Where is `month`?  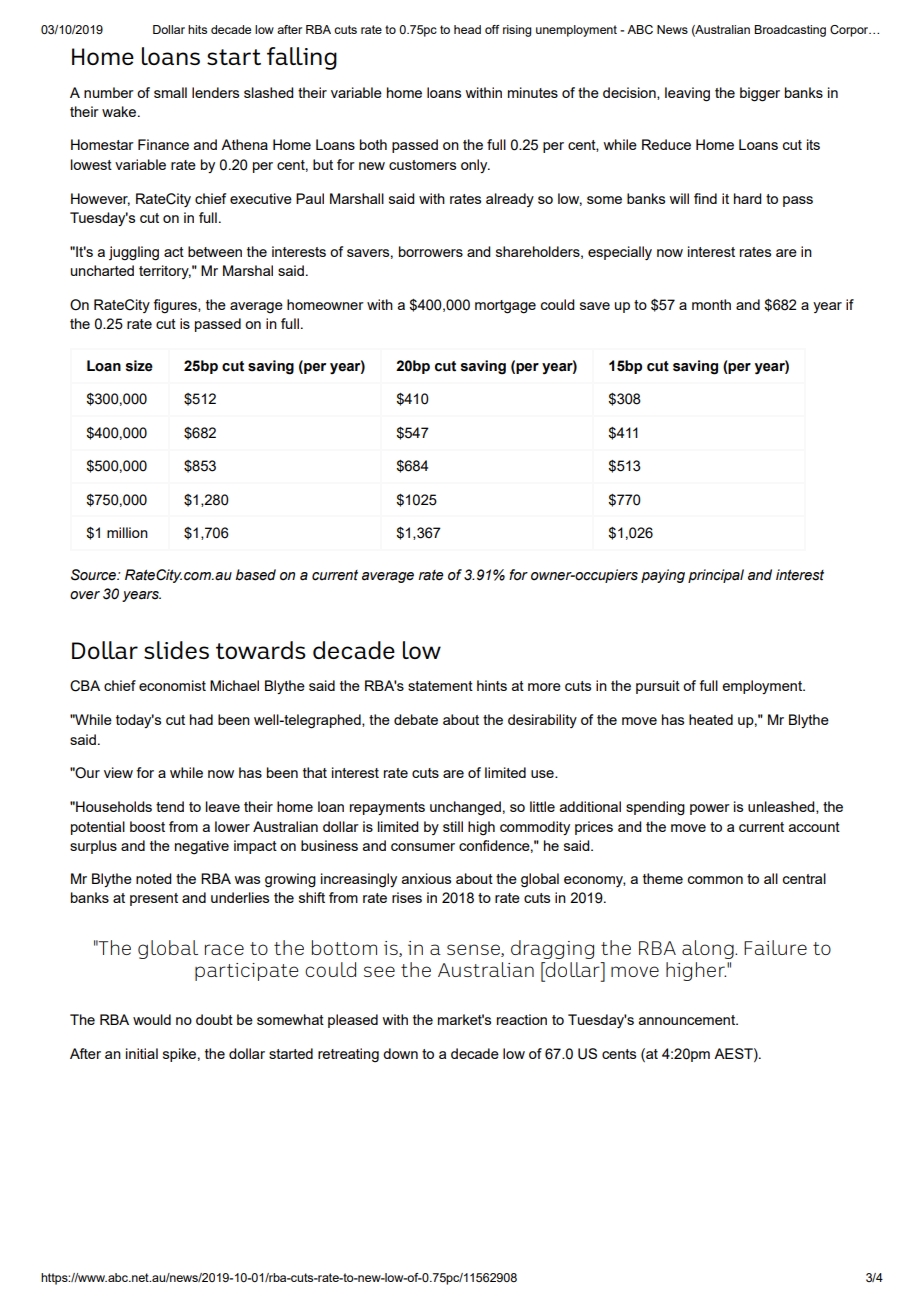
month is located at coordinates (711, 304).
